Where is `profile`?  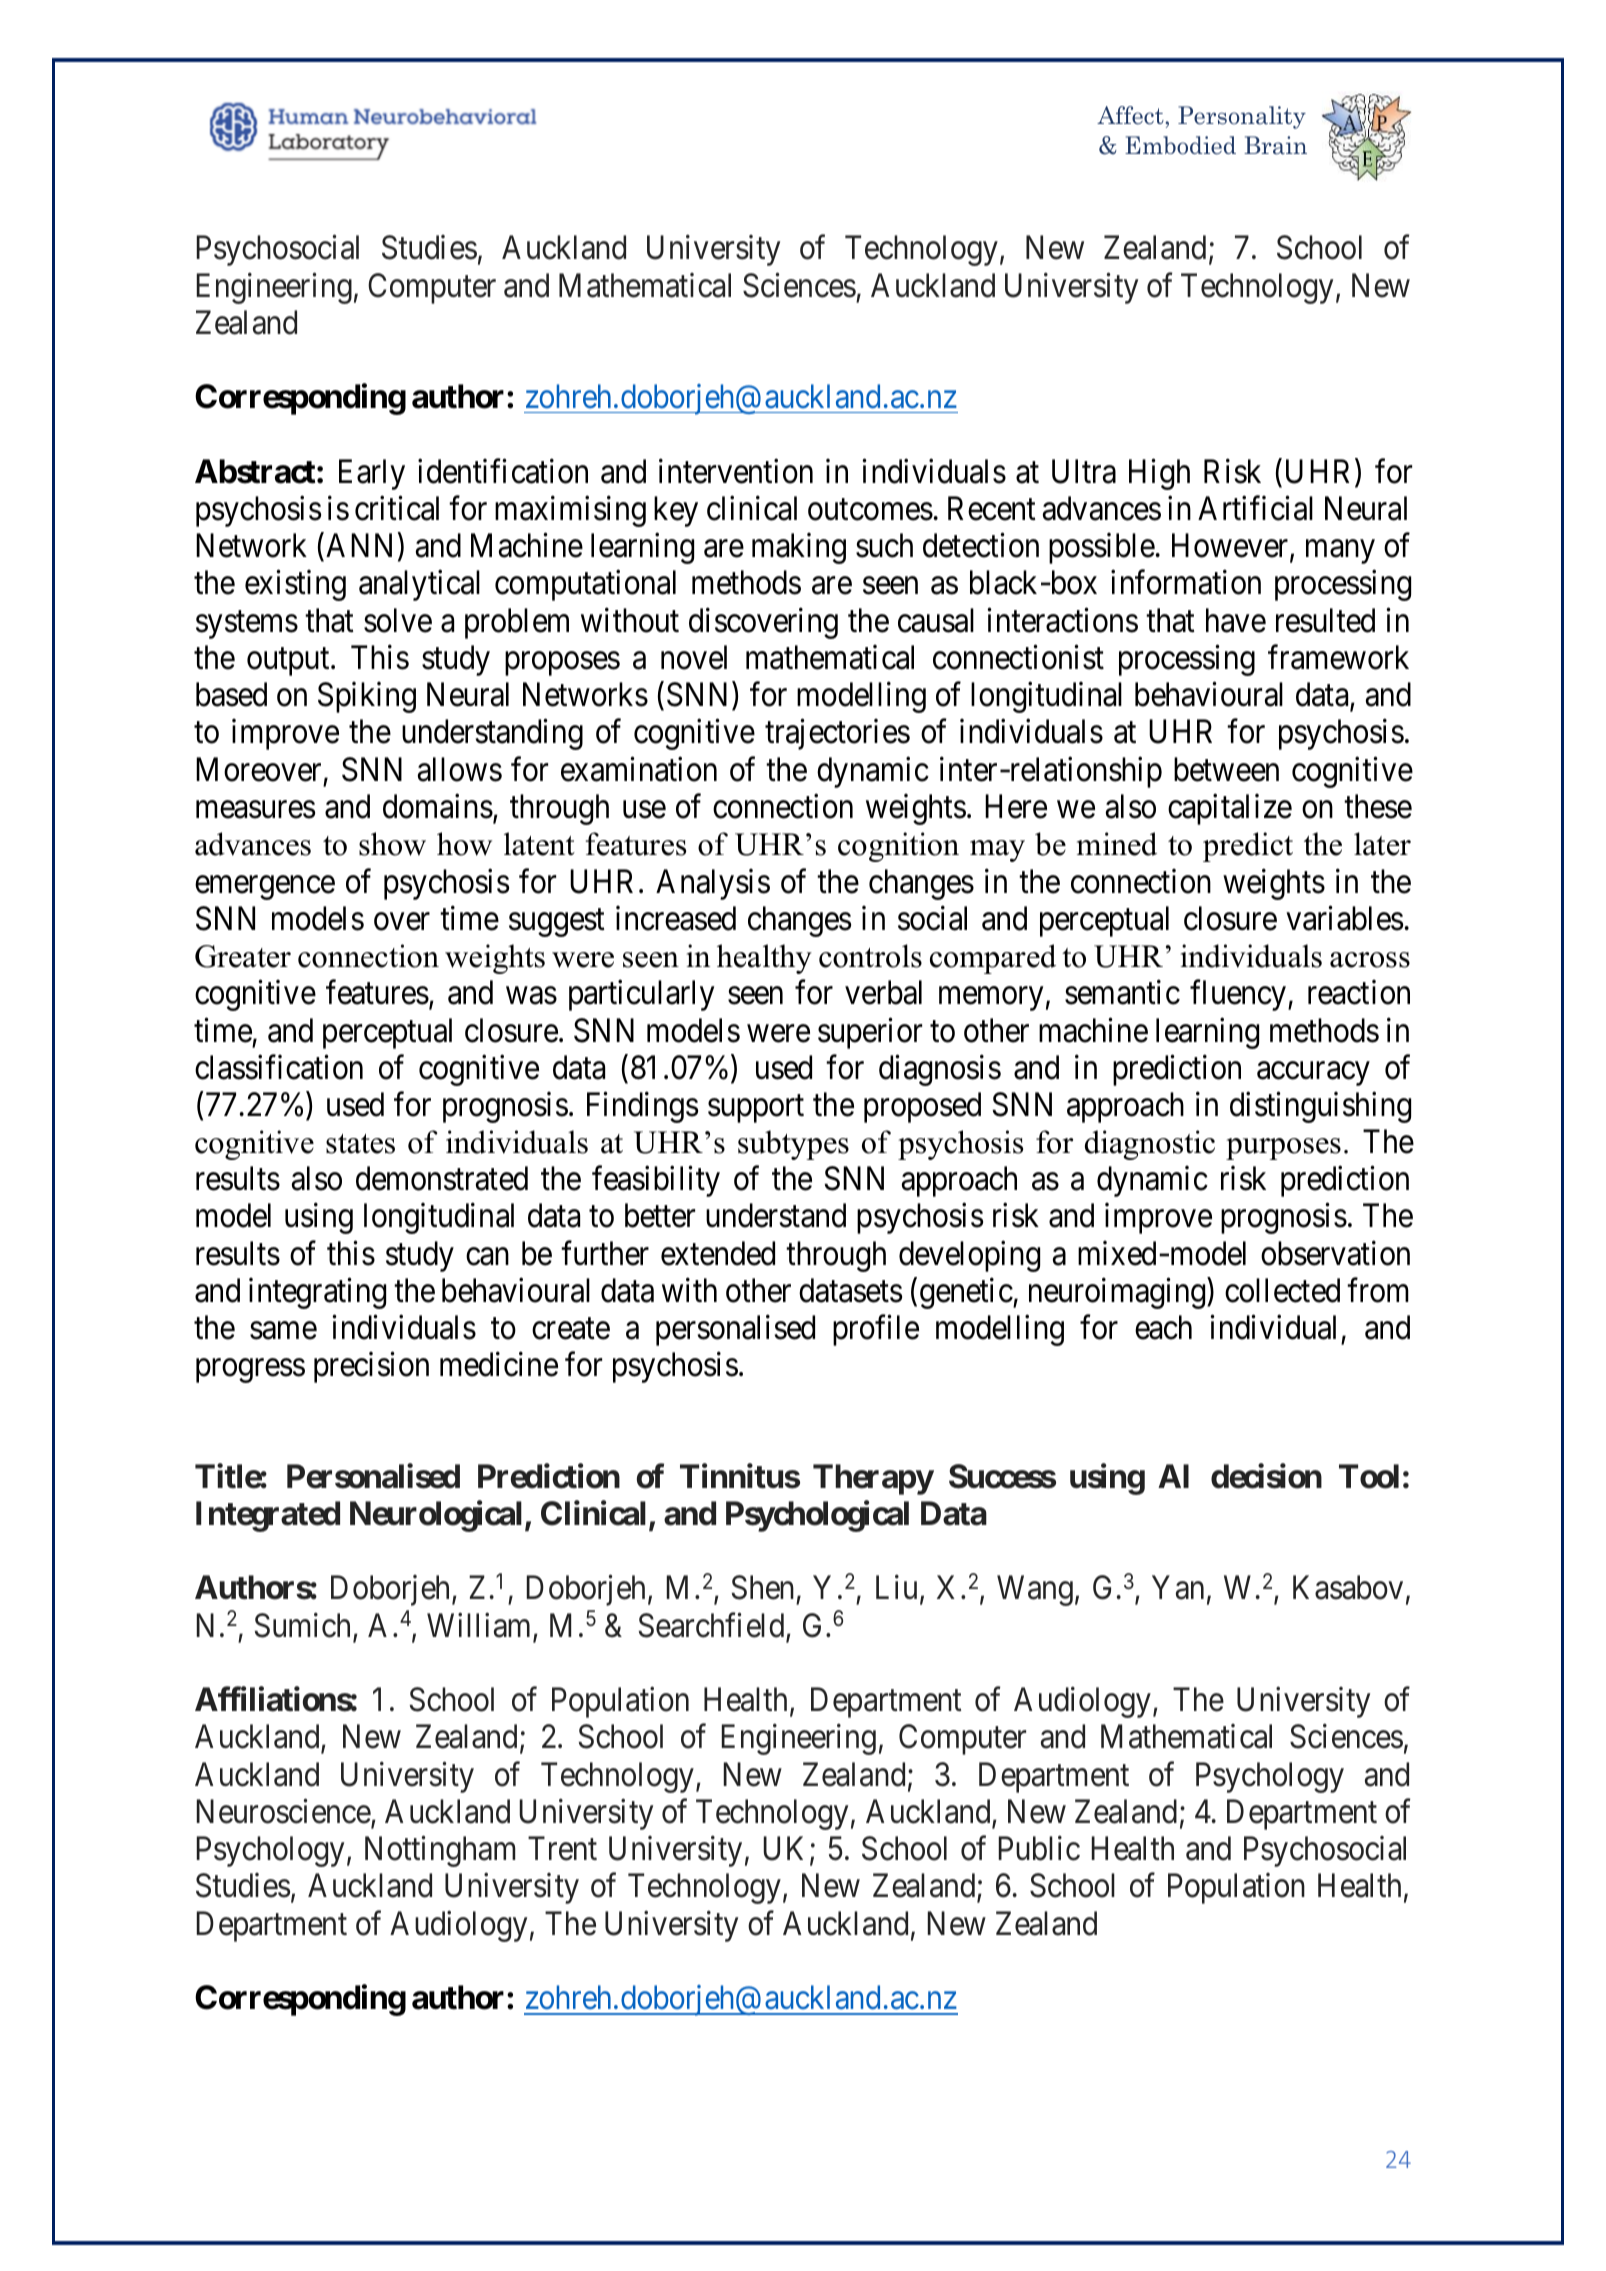
profile is located at coordinates (876, 1330).
